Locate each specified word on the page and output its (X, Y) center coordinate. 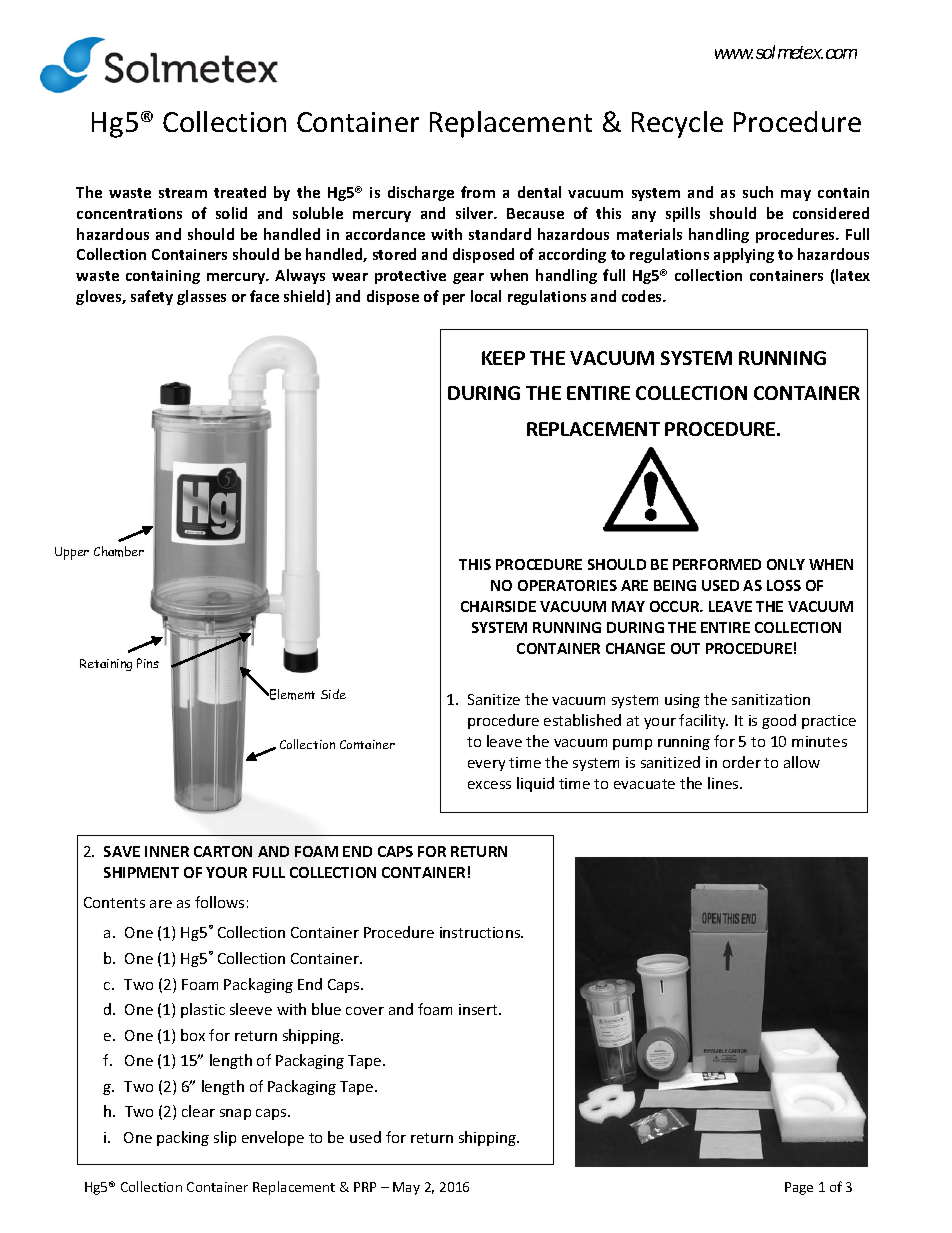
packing (183, 1138)
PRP (365, 1187)
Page (799, 1188)
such (758, 192)
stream (183, 193)
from (478, 192)
